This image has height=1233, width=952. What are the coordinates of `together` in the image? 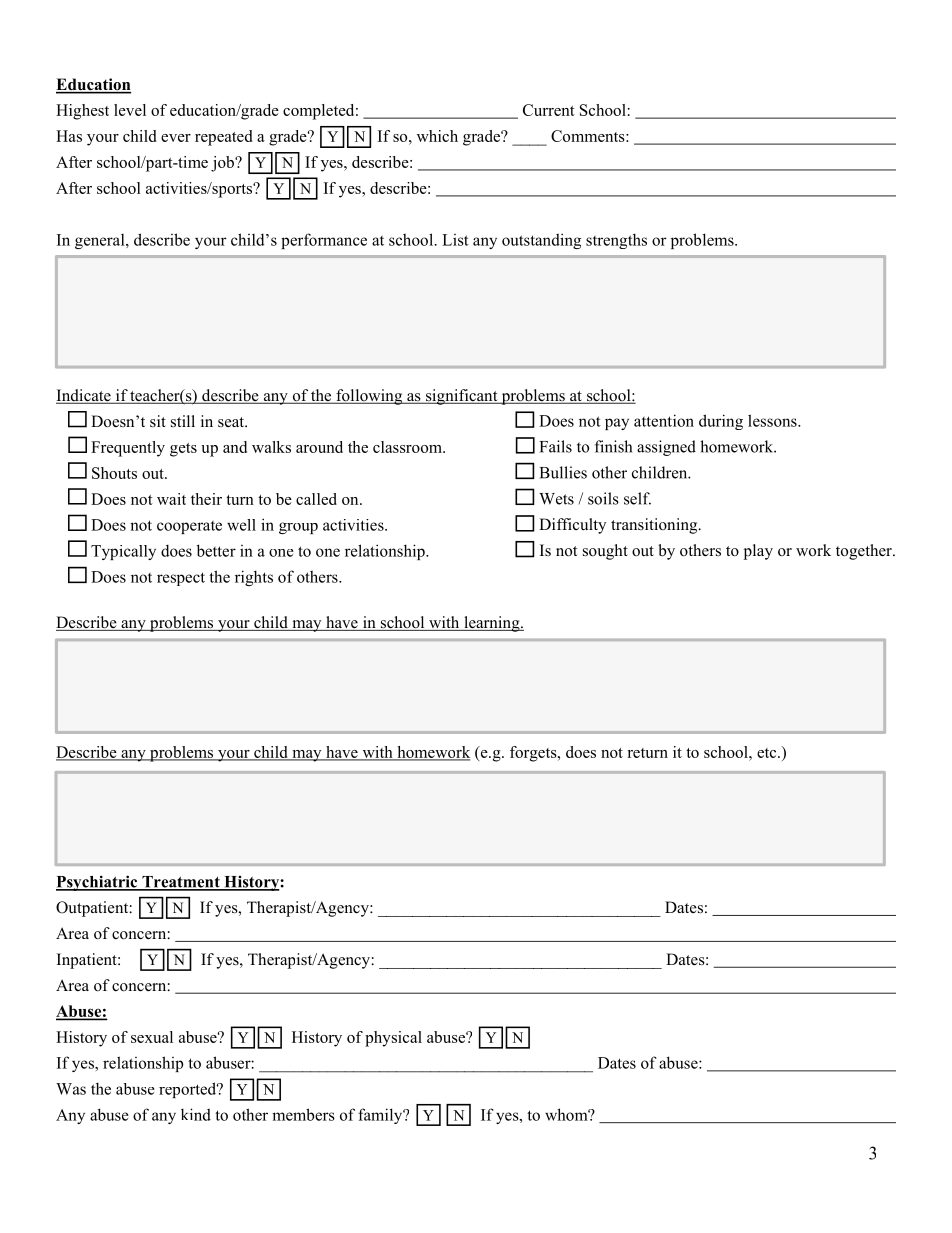 It's located at (865, 552).
